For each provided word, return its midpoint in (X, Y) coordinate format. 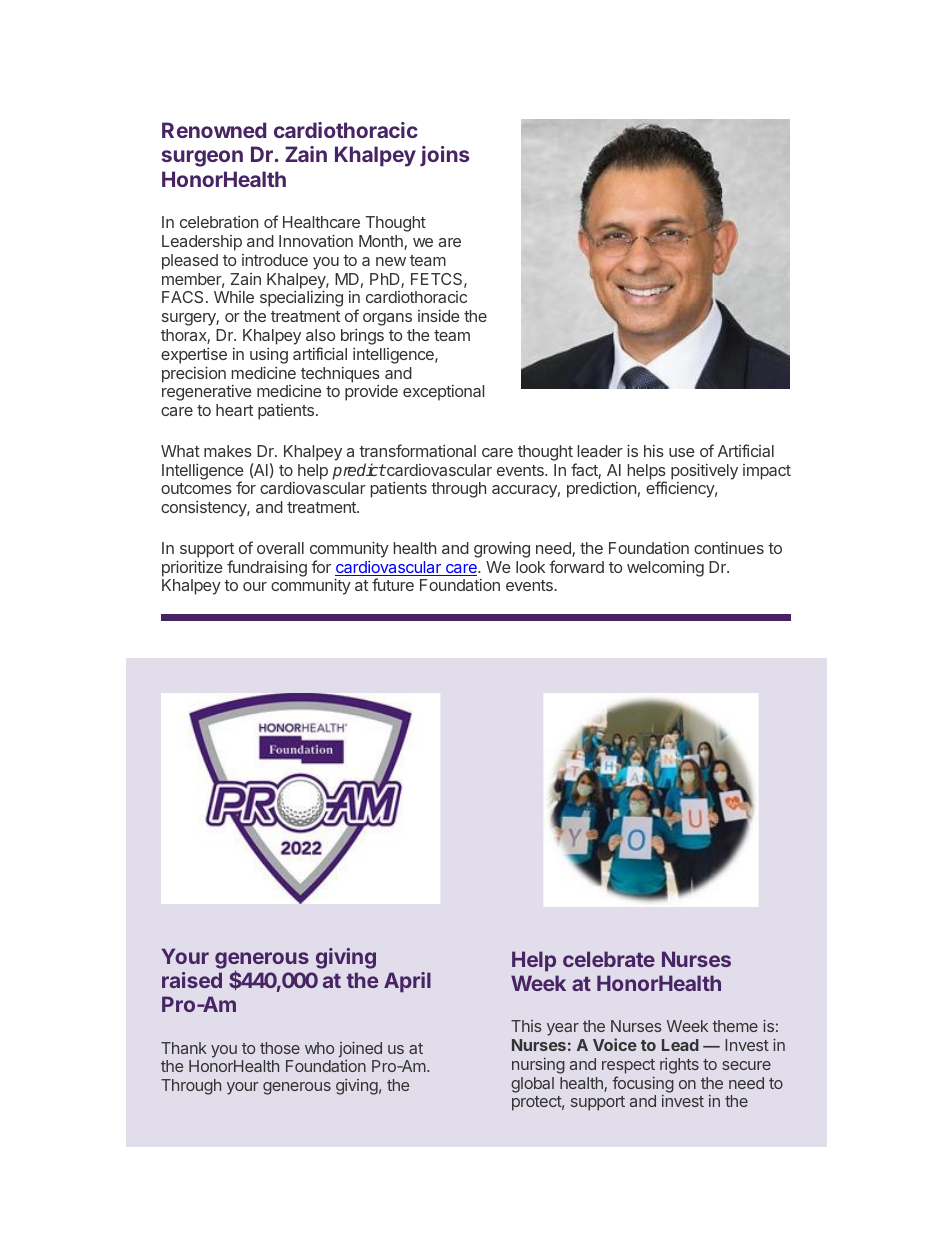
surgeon (202, 158)
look (530, 567)
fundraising (267, 568)
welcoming (665, 569)
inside (439, 316)
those (280, 1048)
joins (444, 156)
